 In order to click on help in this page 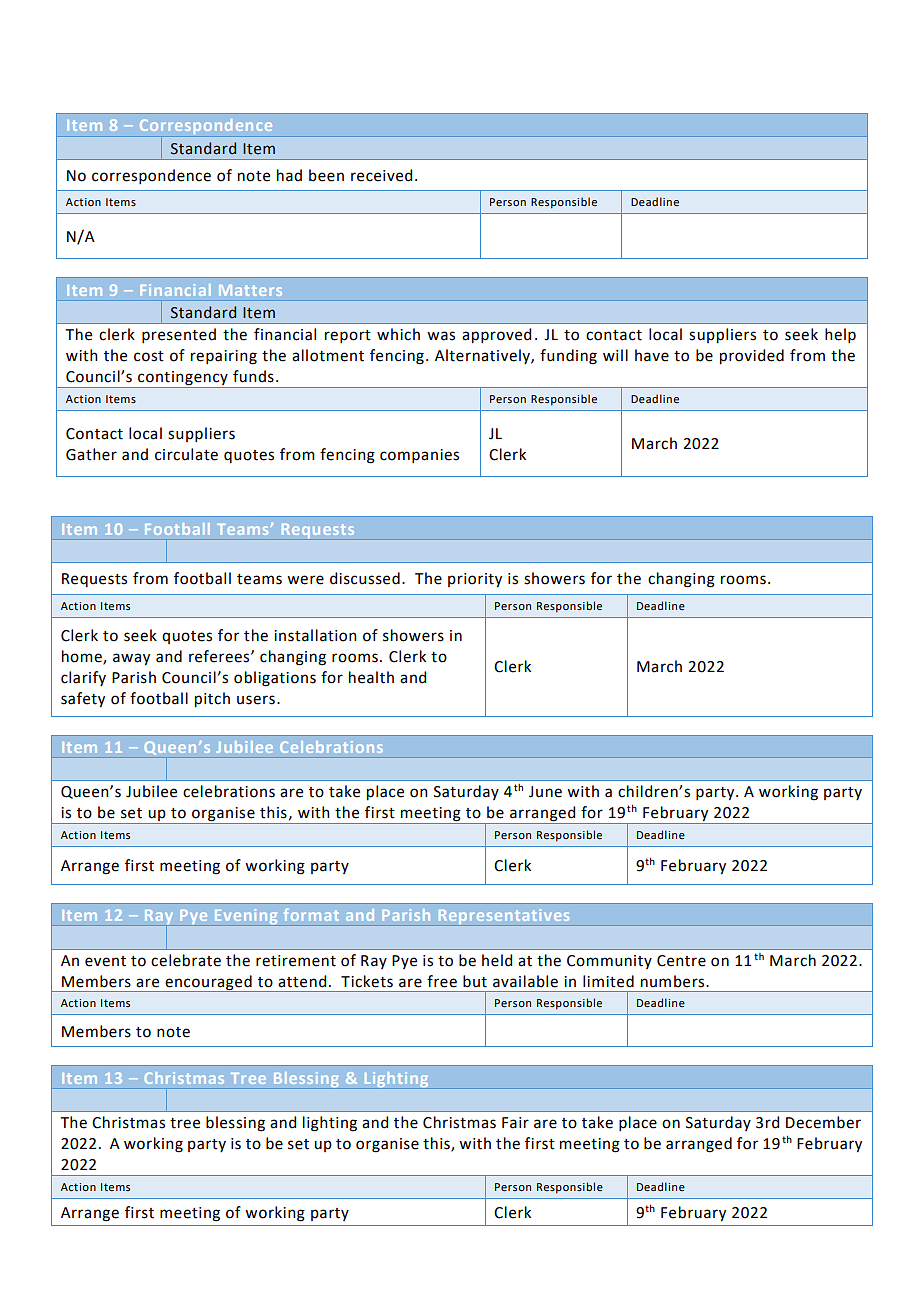, I will do `click(840, 335)`.
